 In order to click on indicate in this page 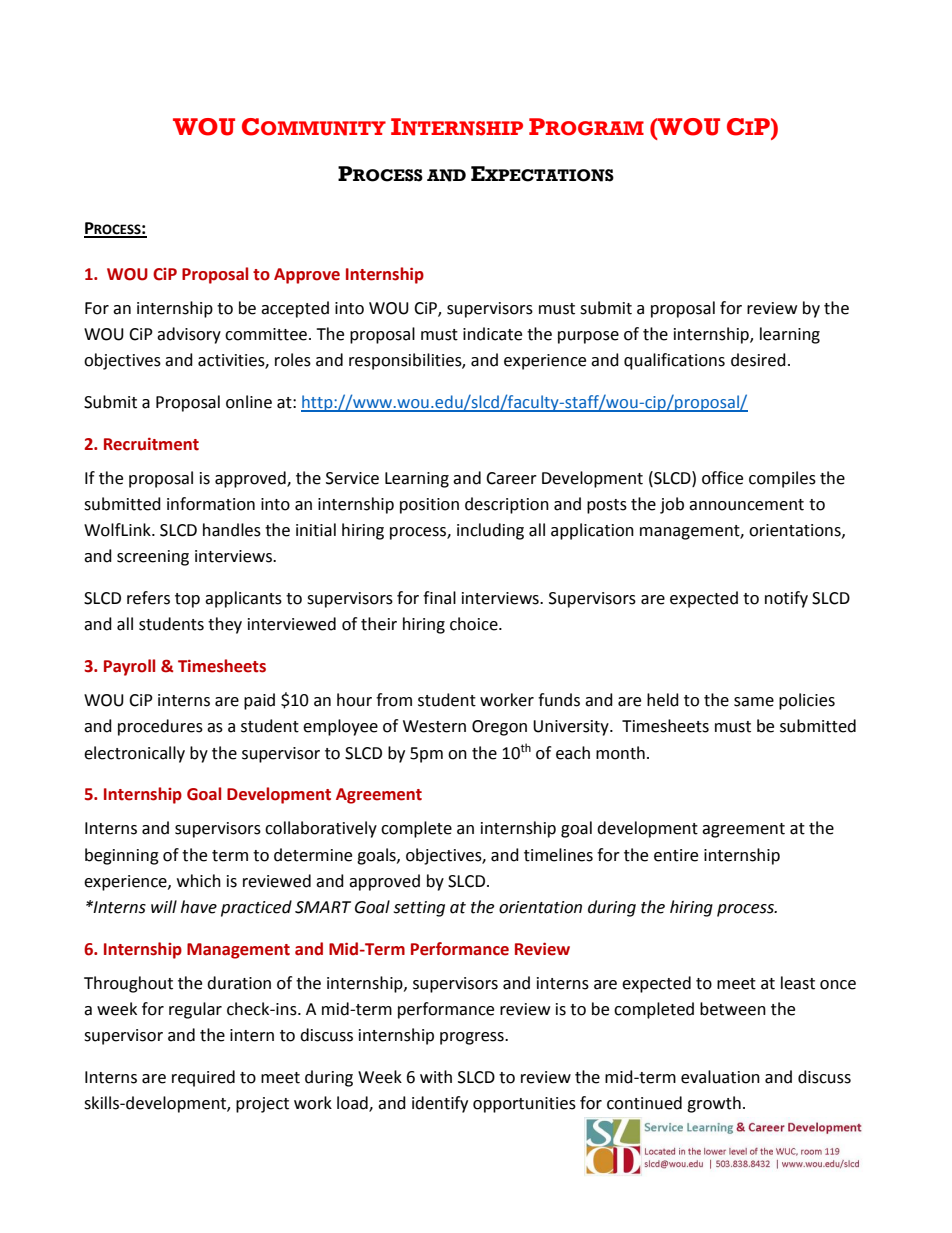, I will do `click(492, 334)`.
